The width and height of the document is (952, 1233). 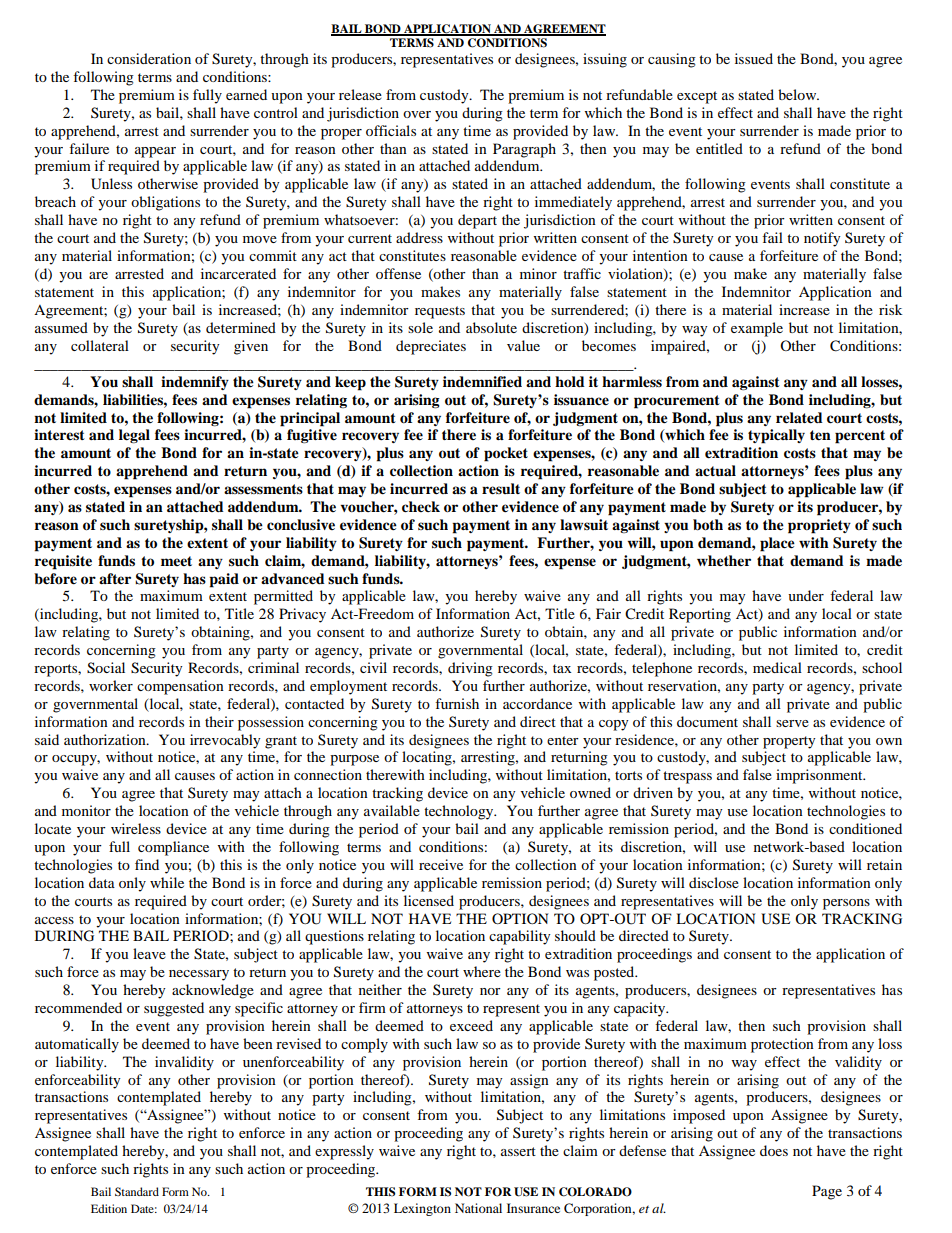 What do you see at coordinates (501, 489) in the document?
I see `result` at bounding box center [501, 489].
